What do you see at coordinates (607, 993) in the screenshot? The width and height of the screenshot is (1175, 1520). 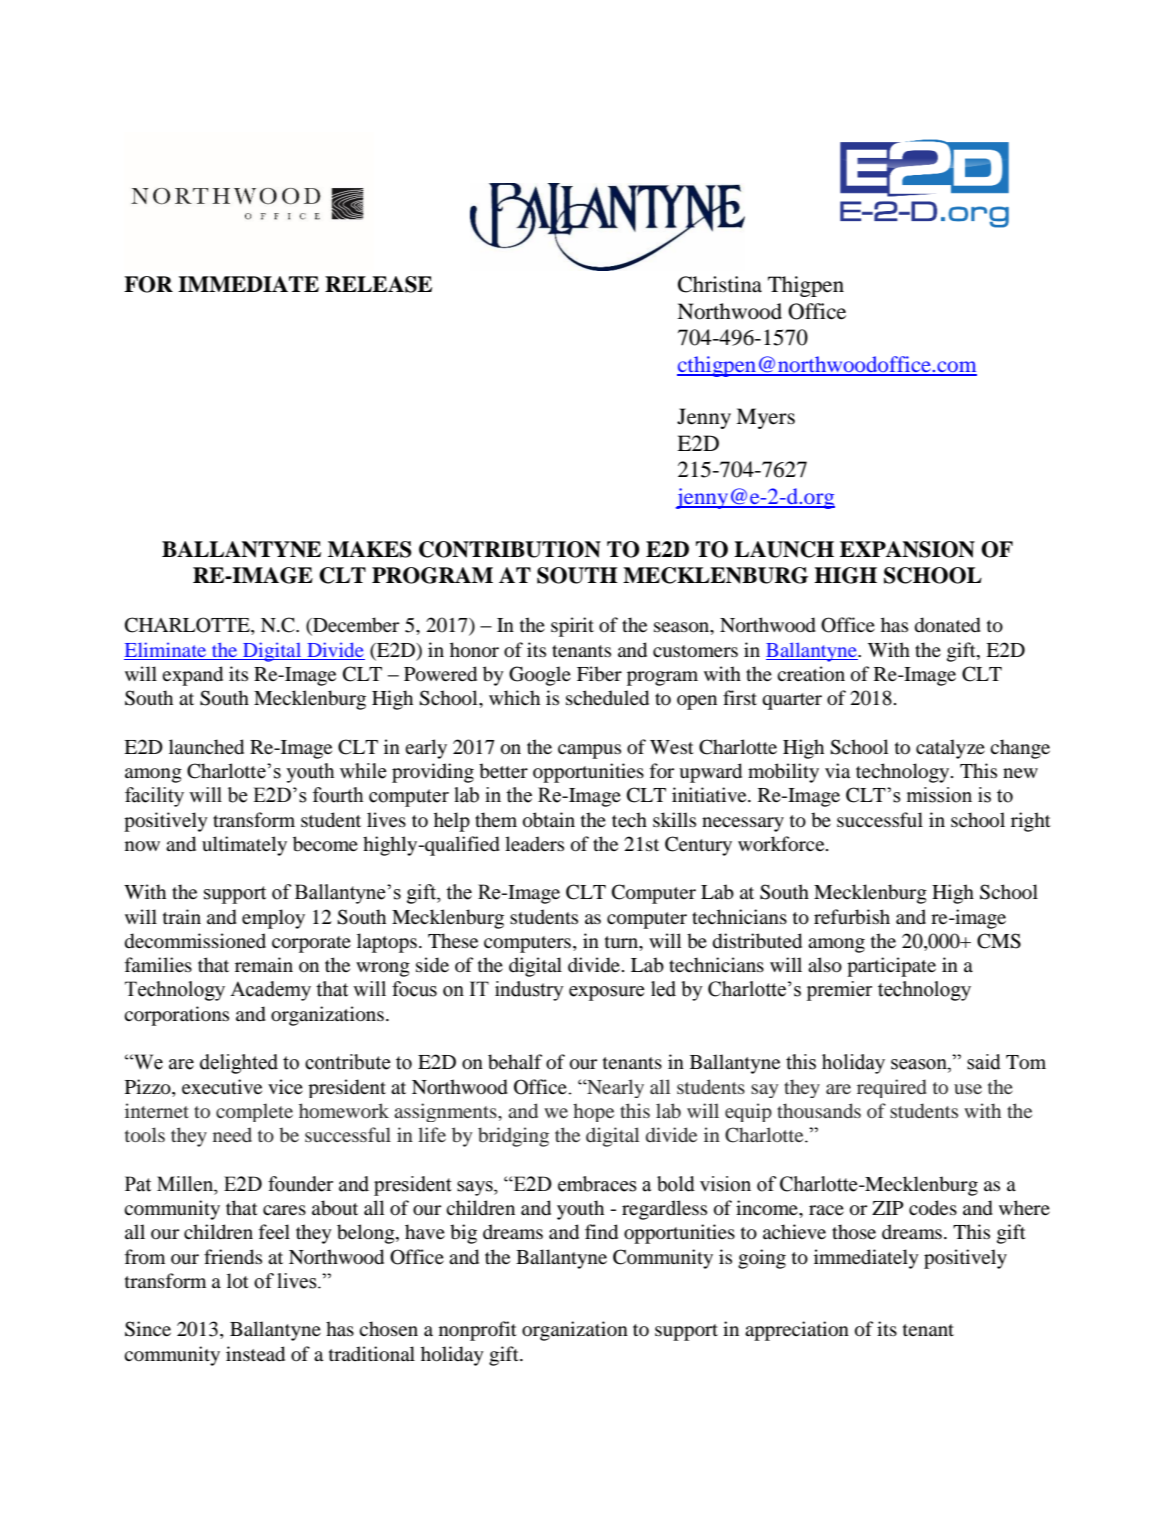 I see `exposure` at bounding box center [607, 993].
